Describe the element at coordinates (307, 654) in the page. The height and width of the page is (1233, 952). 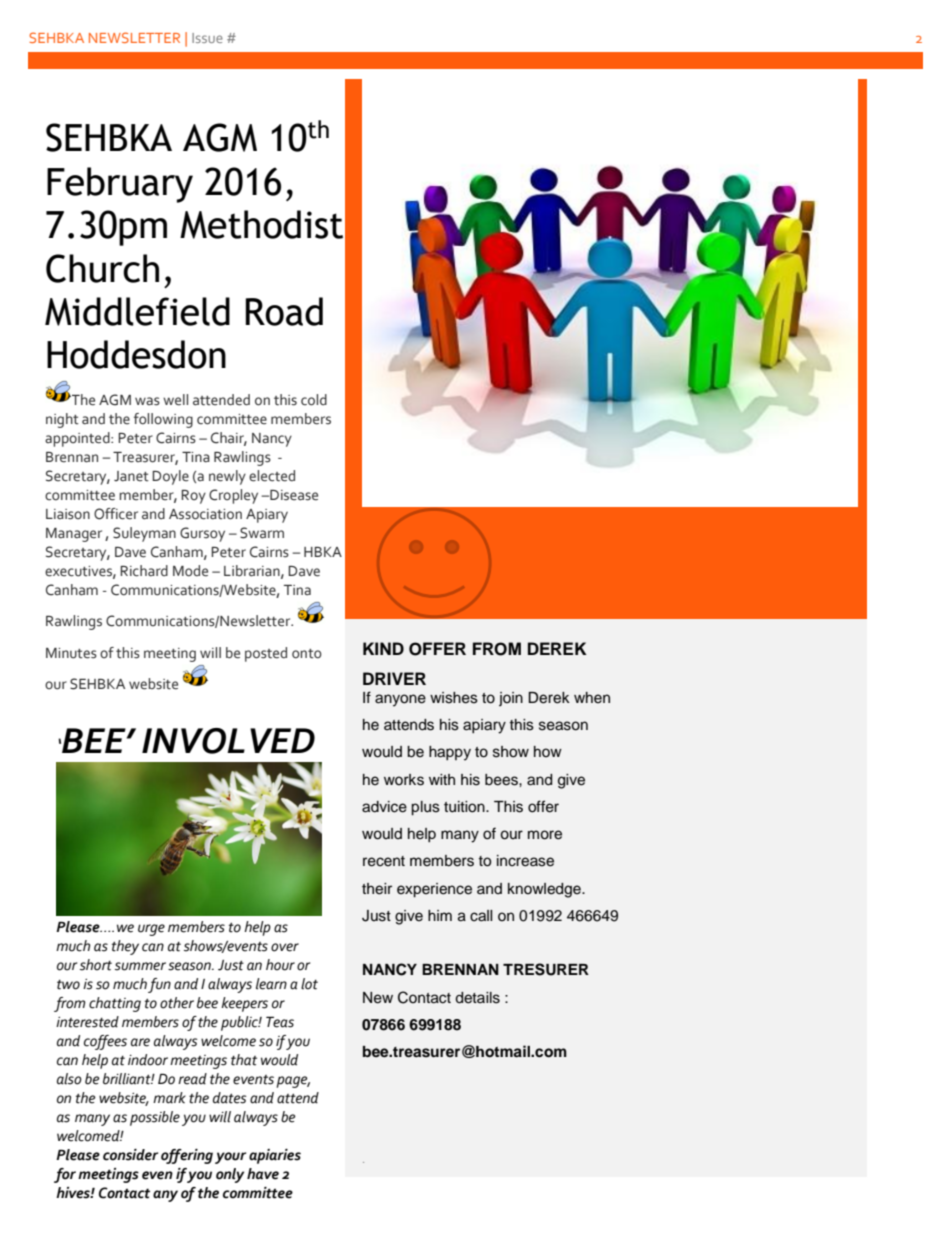
I see `onto` at that location.
